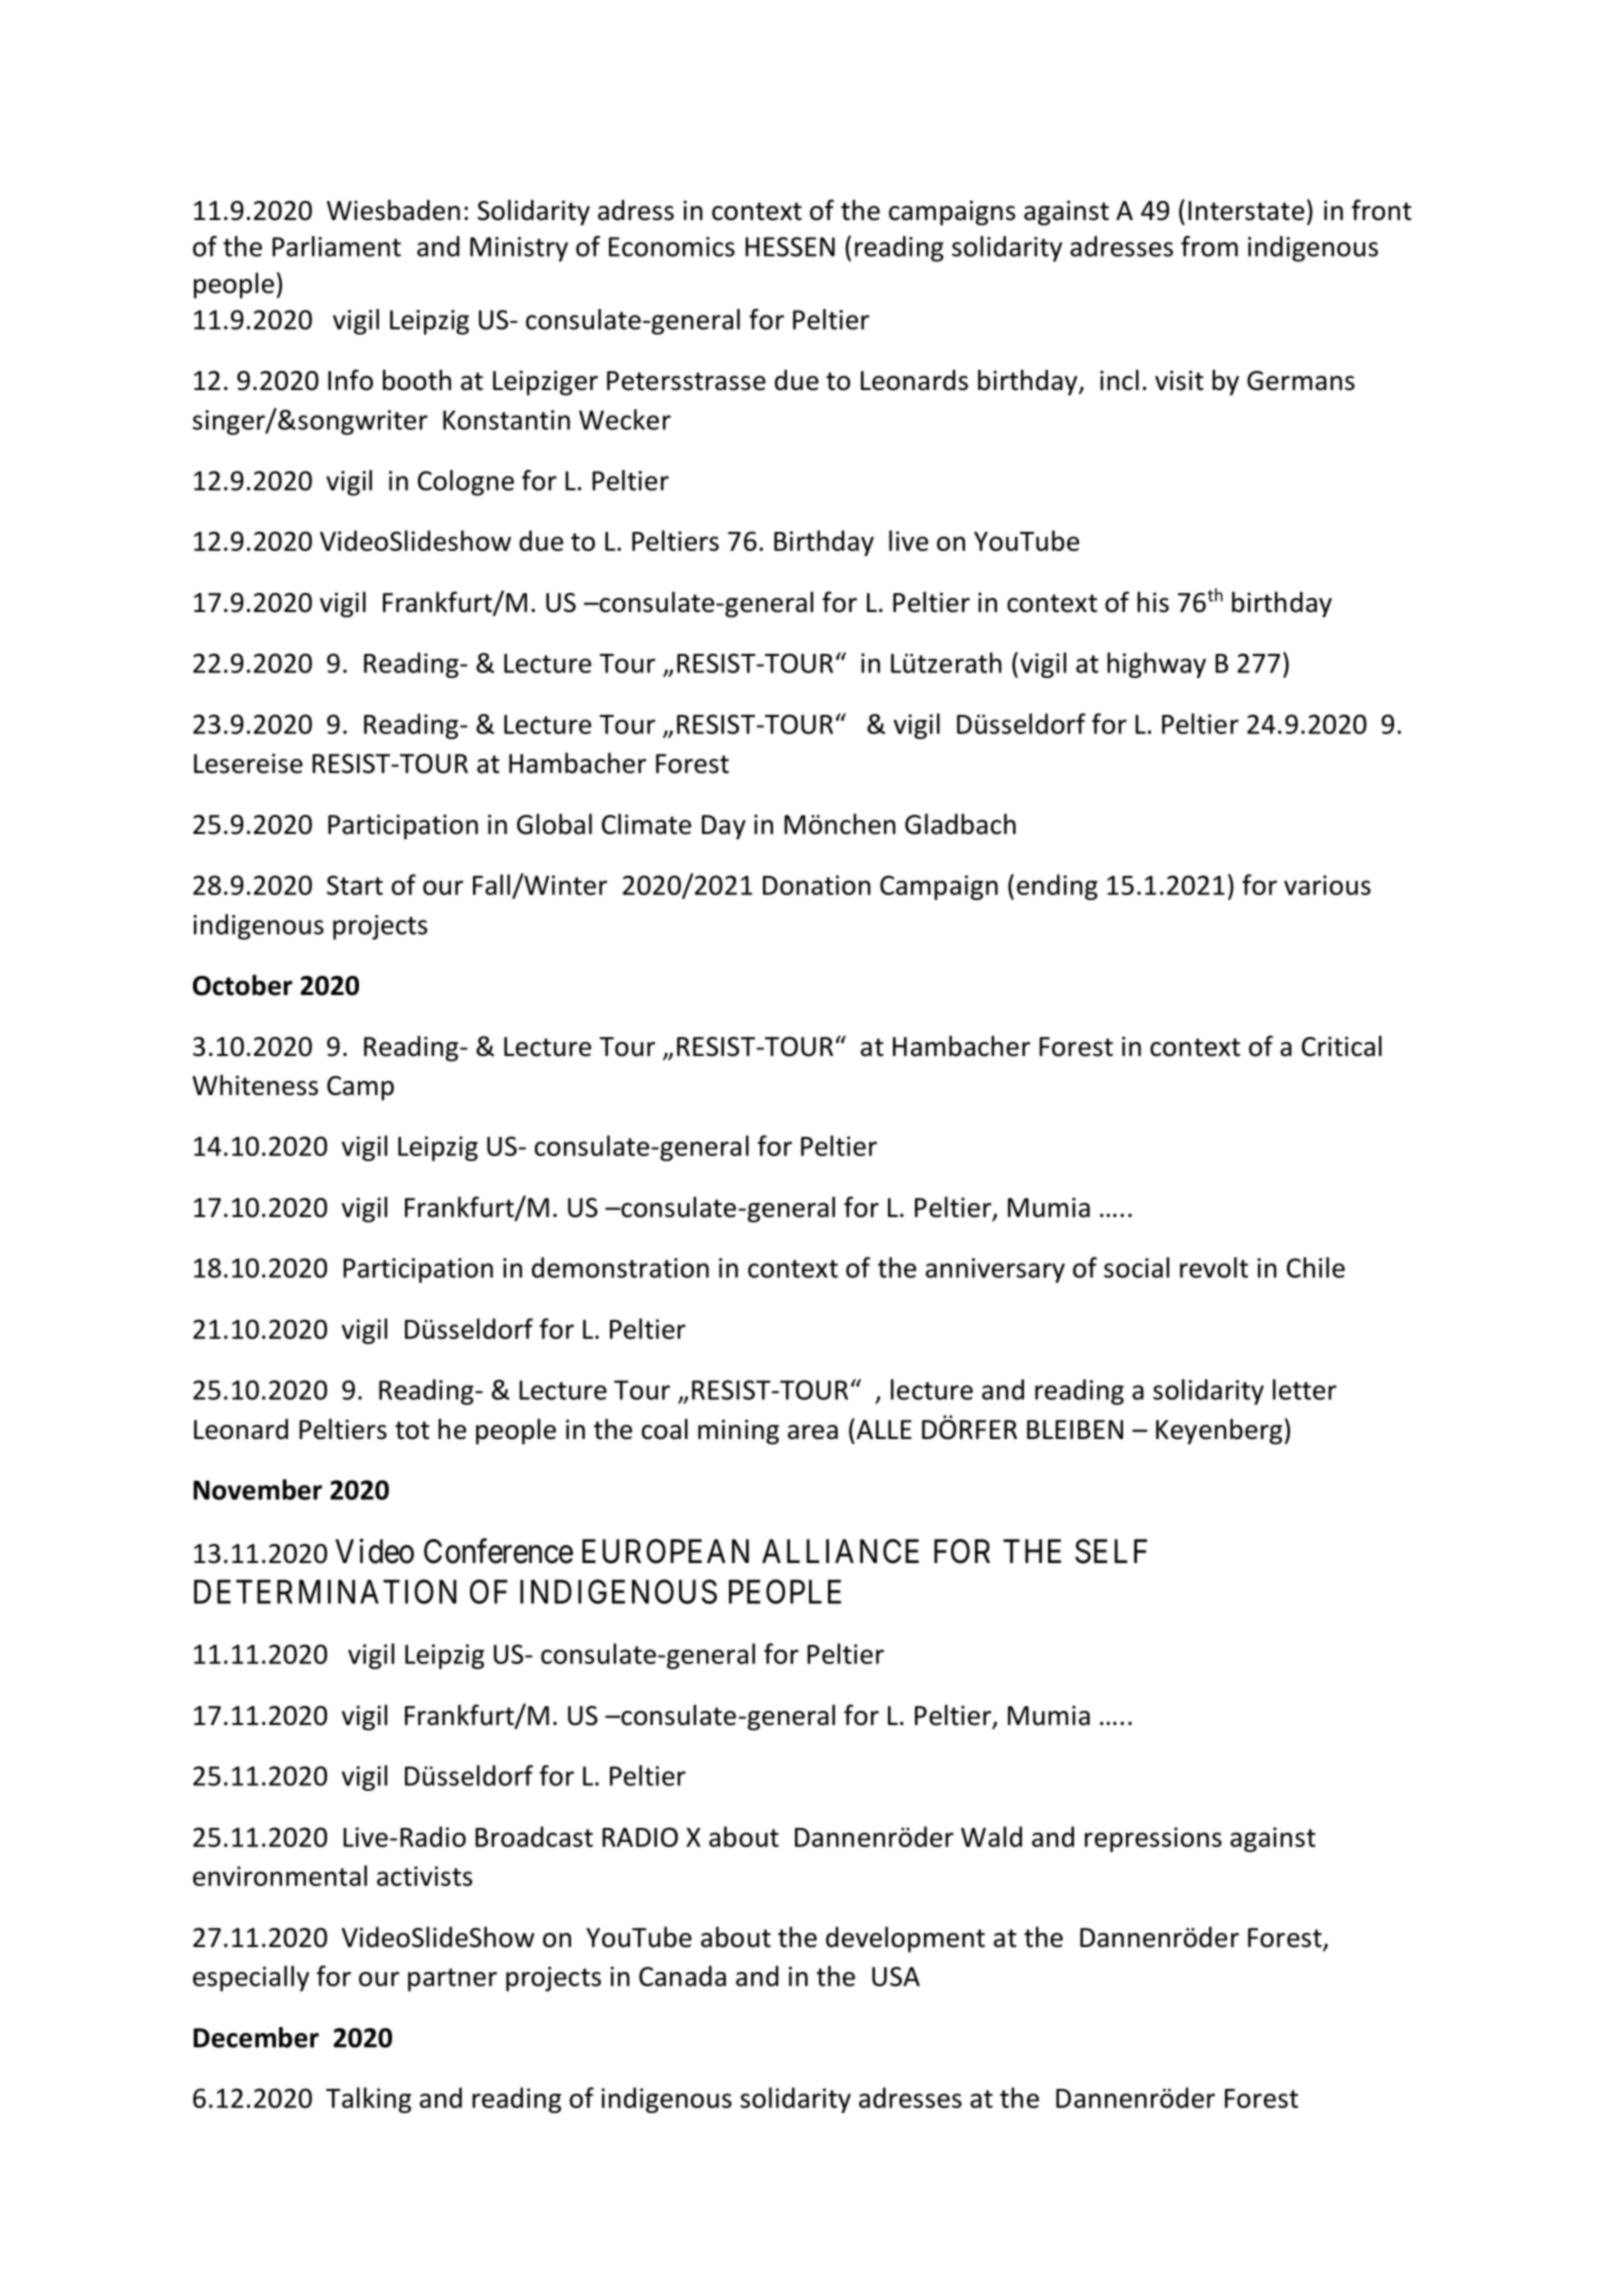 This screenshot has width=1612, height=2279. What do you see at coordinates (1111, 1551) in the screenshot?
I see `SELF` at bounding box center [1111, 1551].
